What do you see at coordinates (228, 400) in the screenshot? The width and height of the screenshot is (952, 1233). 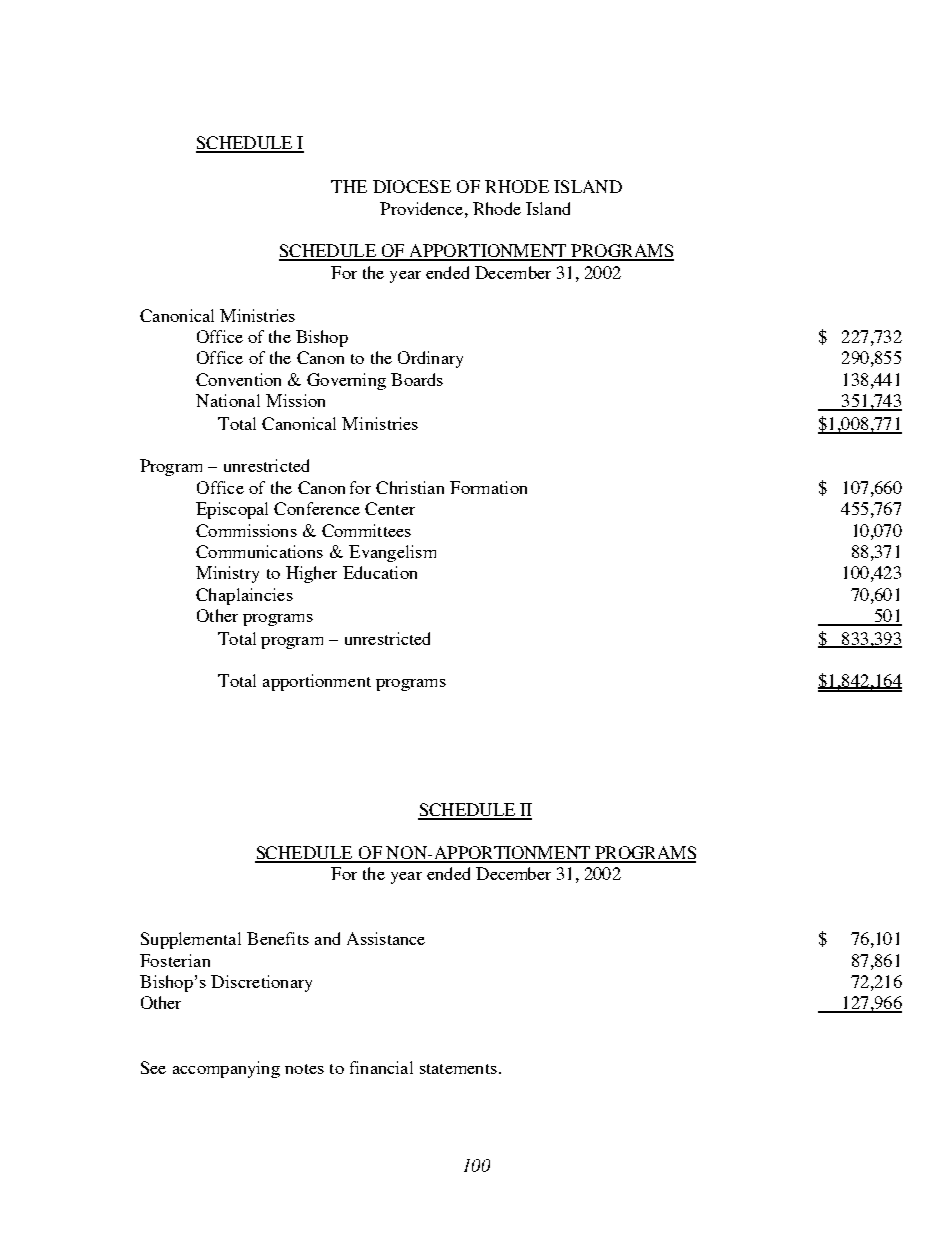 I see `National` at bounding box center [228, 400].
